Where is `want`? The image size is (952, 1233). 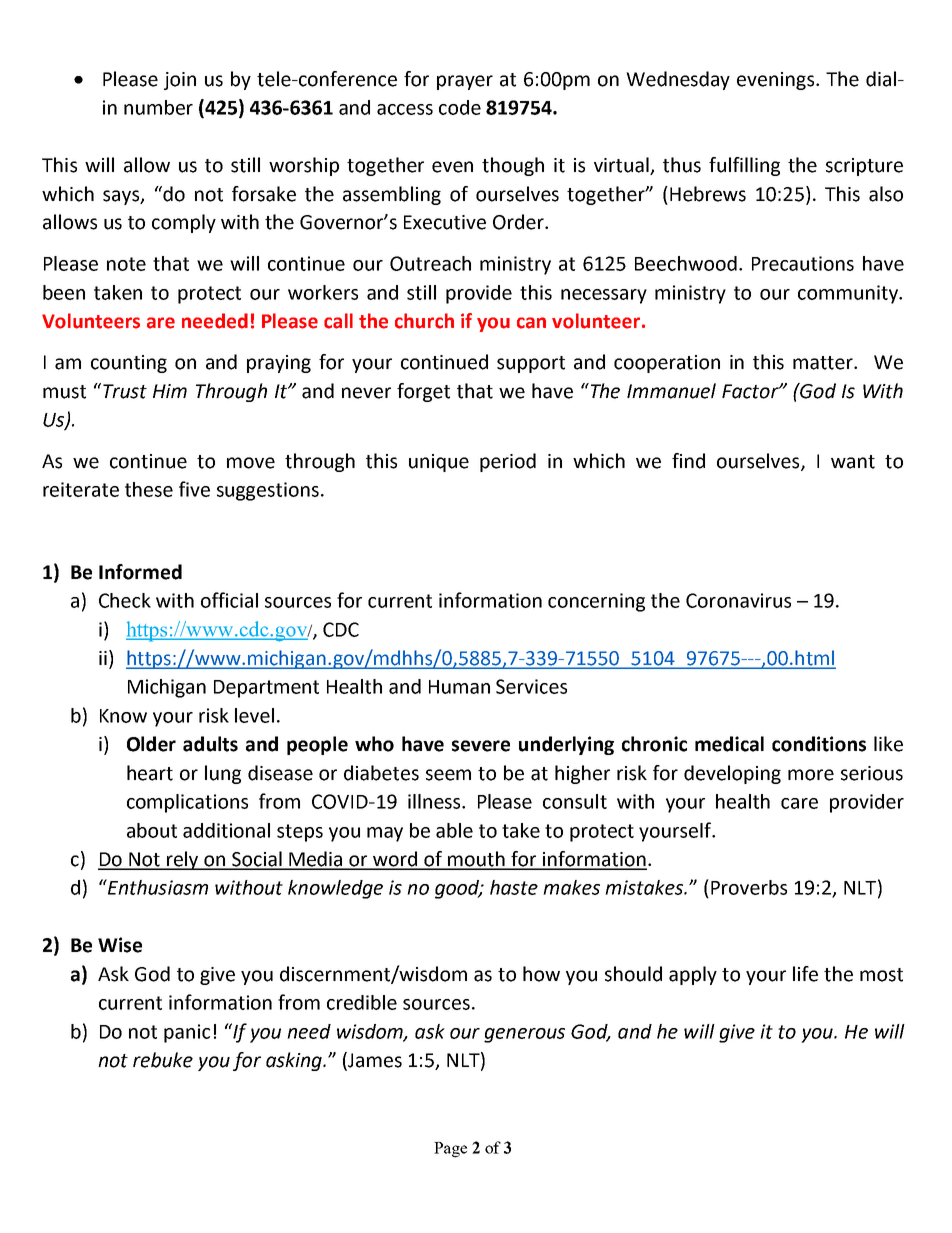
want is located at coordinates (853, 462).
